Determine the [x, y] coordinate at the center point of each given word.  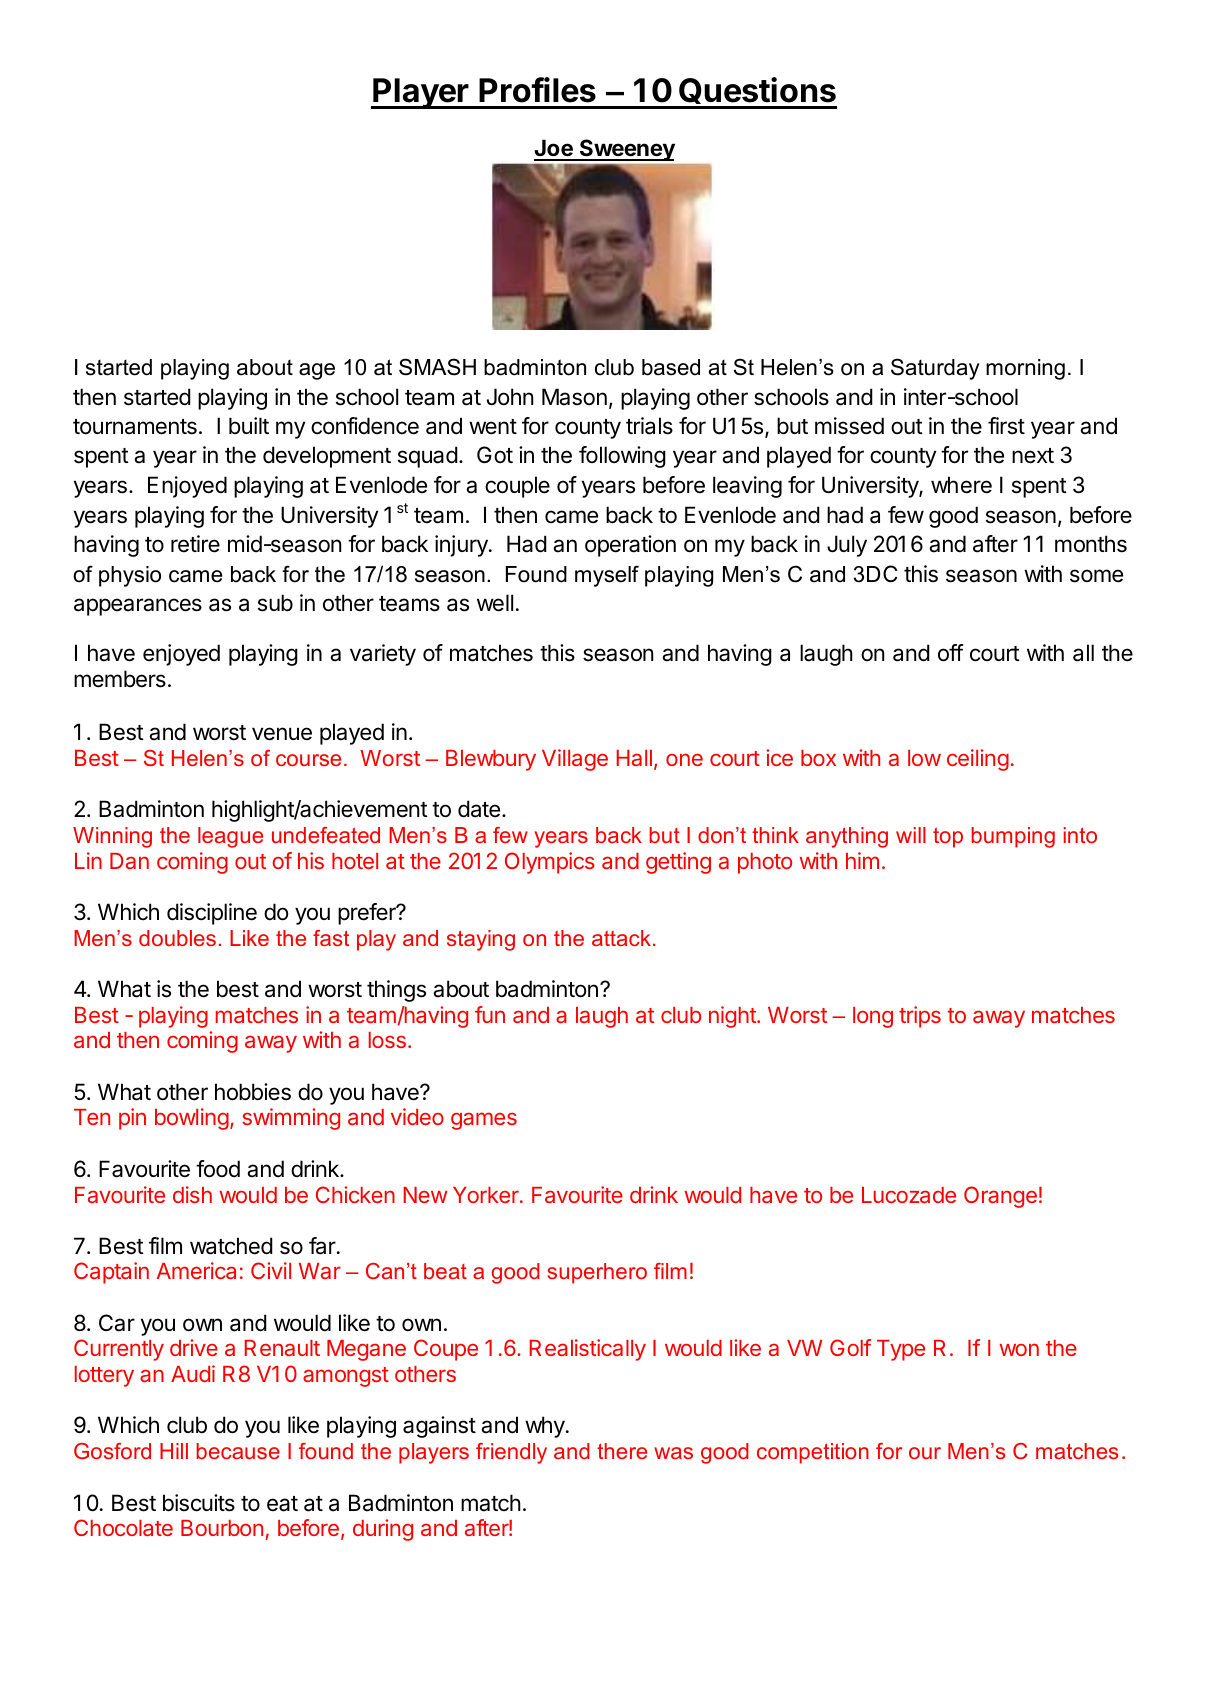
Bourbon [222, 1528]
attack [621, 938]
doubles [177, 938]
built [249, 425]
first [1006, 426]
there [622, 1451]
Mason [574, 397]
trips [920, 1017]
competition [813, 1453]
